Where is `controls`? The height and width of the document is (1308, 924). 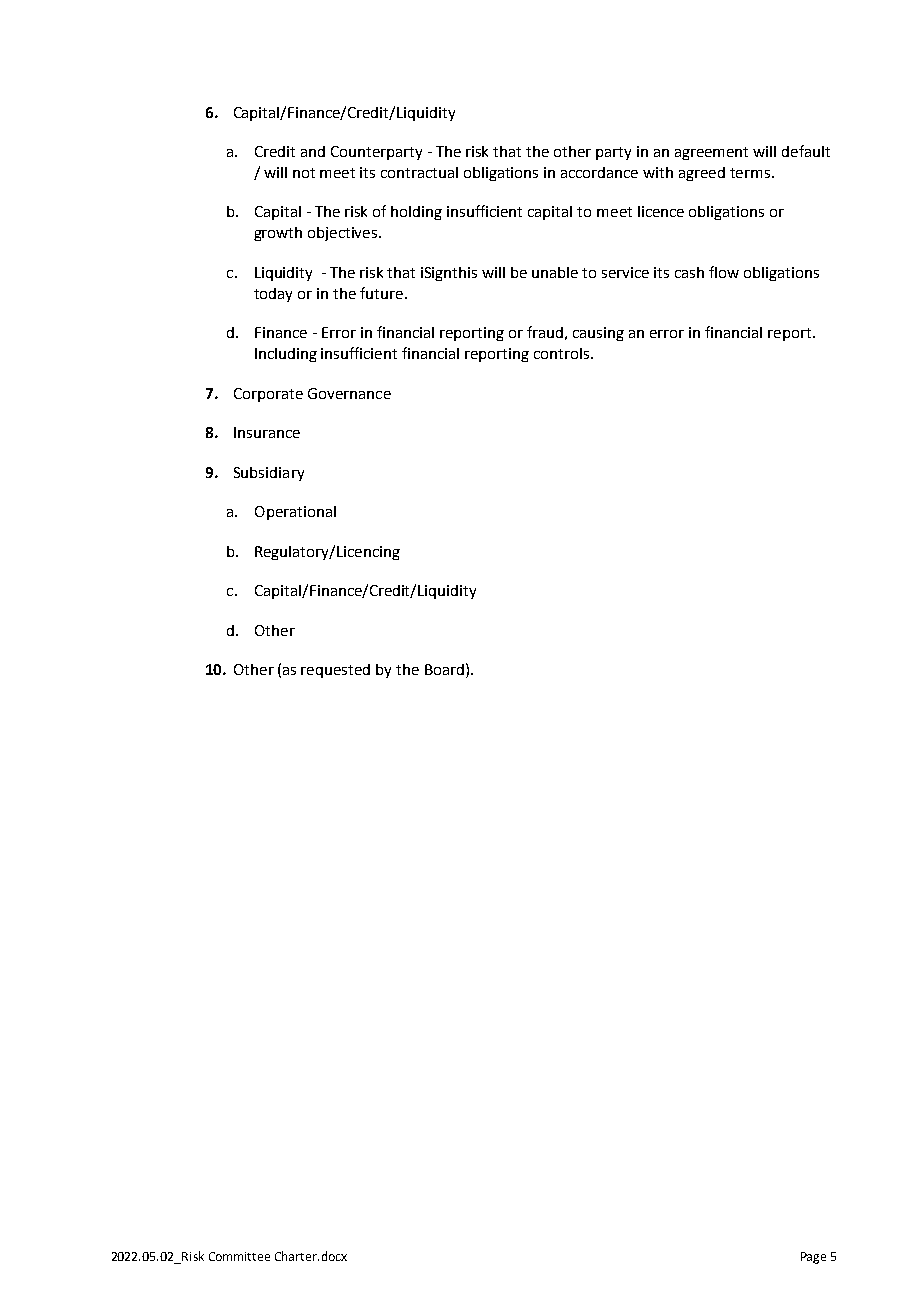
controls is located at coordinates (563, 353).
